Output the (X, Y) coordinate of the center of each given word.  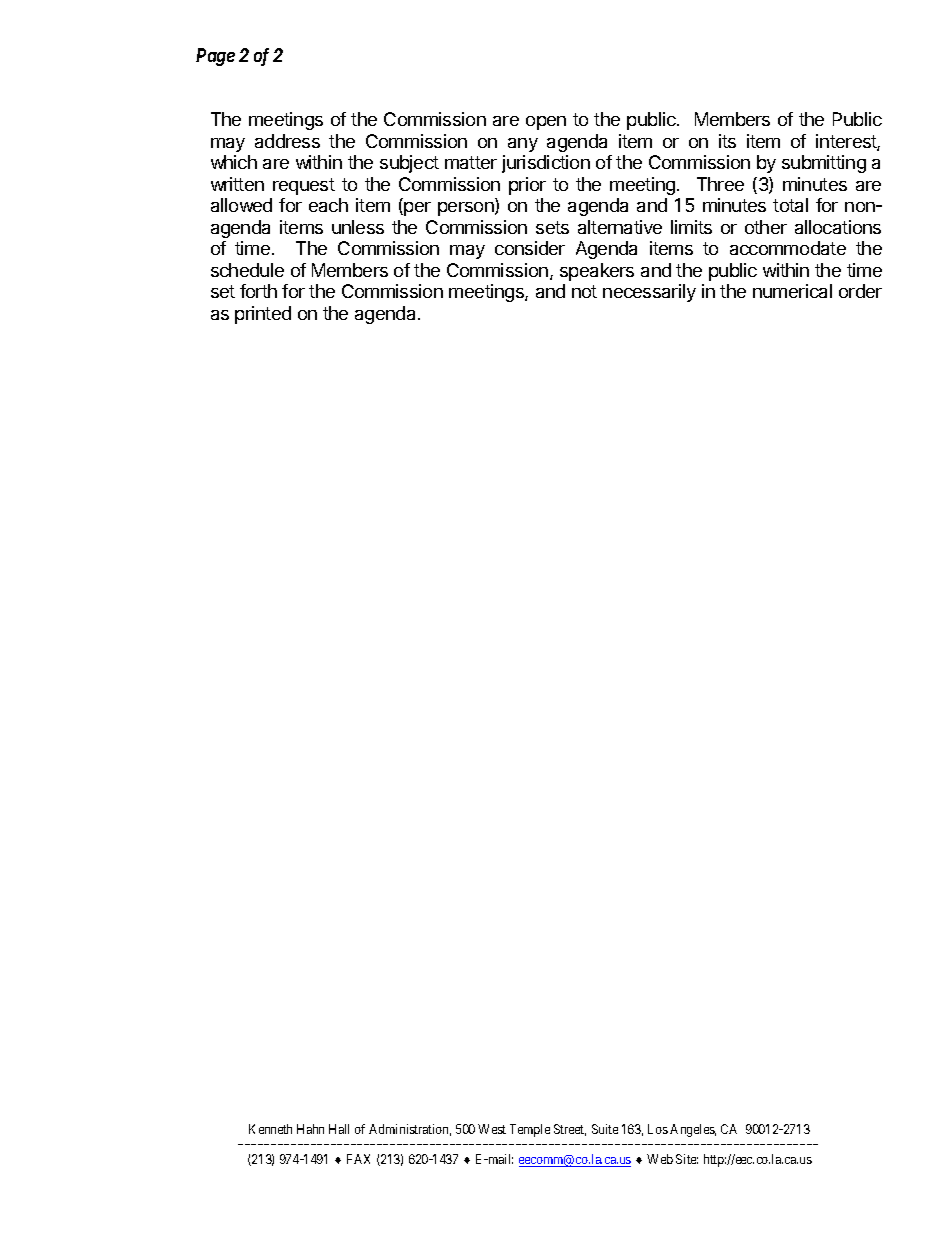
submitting (824, 164)
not (584, 291)
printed (263, 315)
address (287, 141)
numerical (792, 291)
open (546, 123)
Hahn (310, 1129)
